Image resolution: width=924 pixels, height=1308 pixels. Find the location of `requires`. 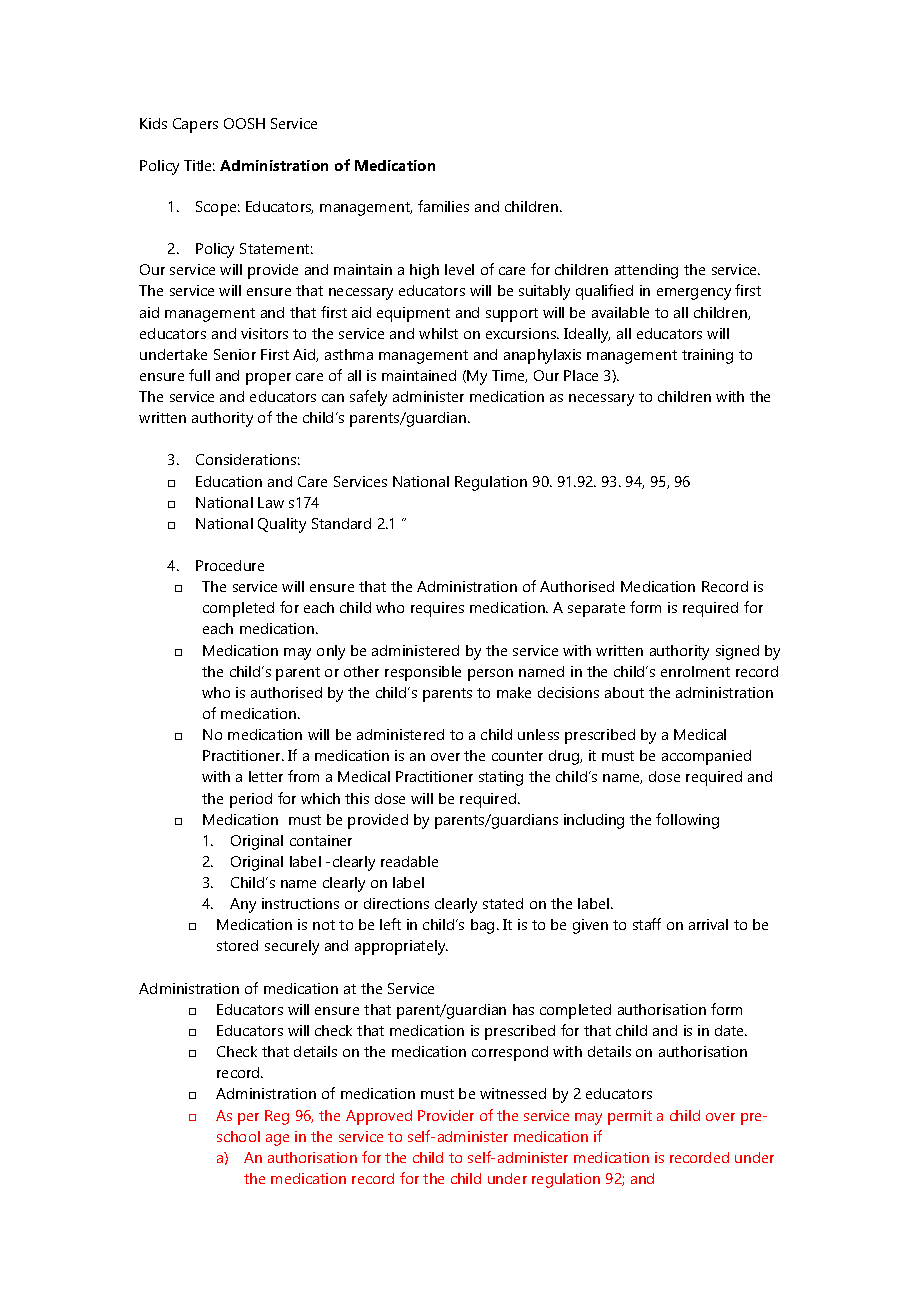

requires is located at coordinates (437, 609).
